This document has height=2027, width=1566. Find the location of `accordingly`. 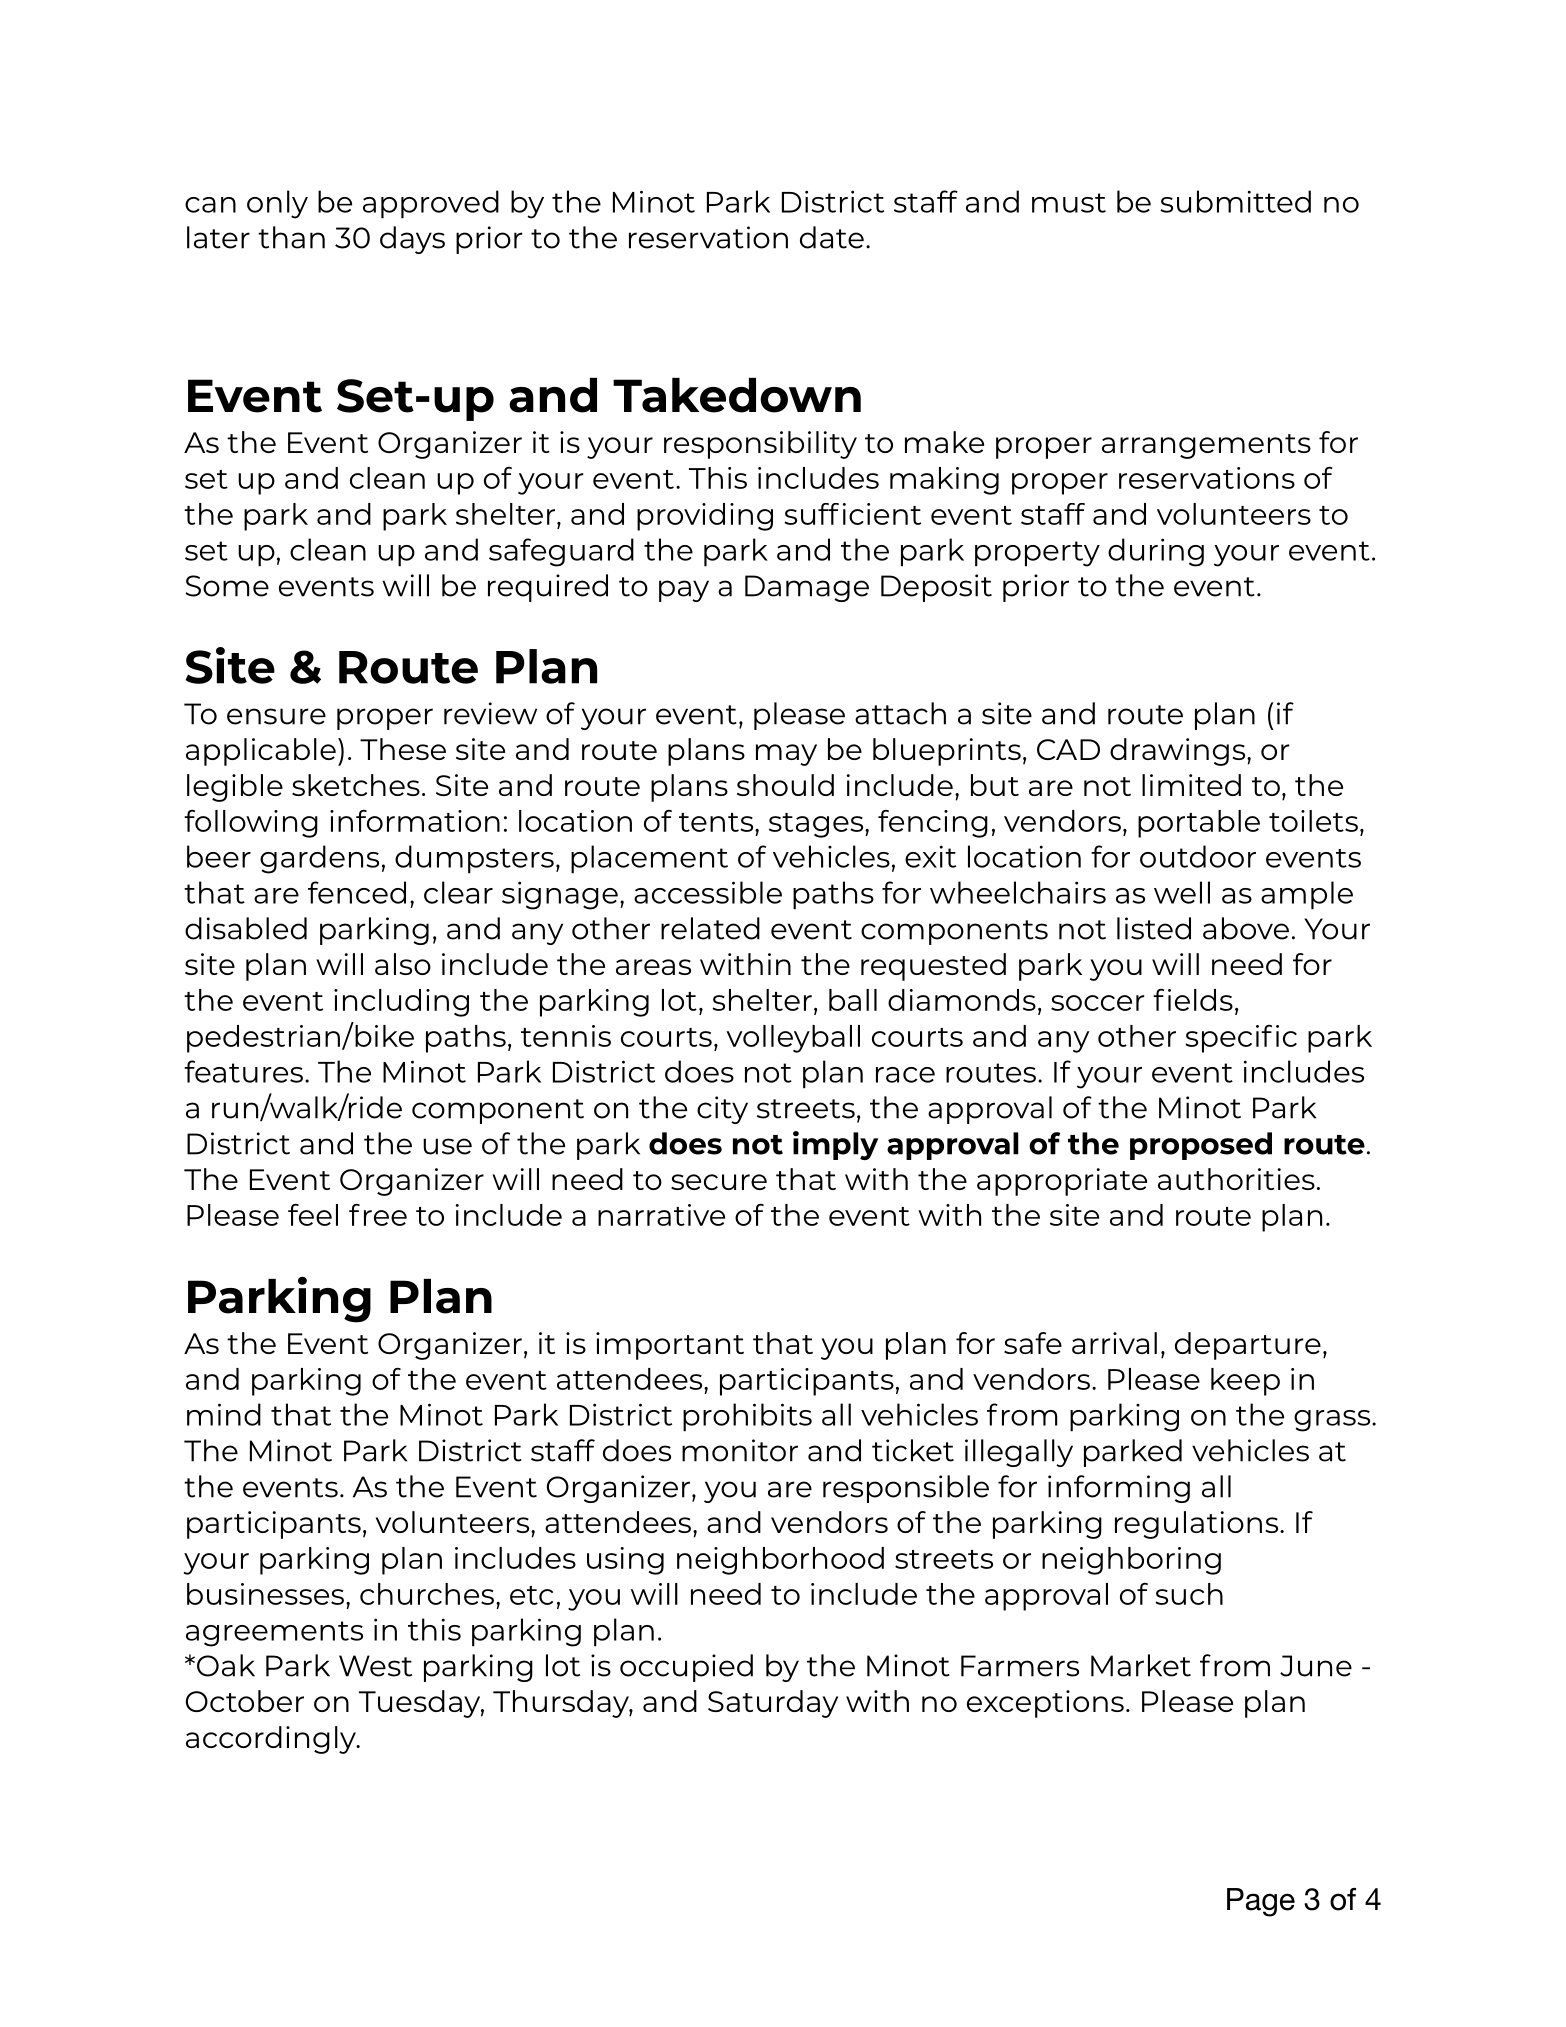

accordingly is located at coordinates (272, 1740).
